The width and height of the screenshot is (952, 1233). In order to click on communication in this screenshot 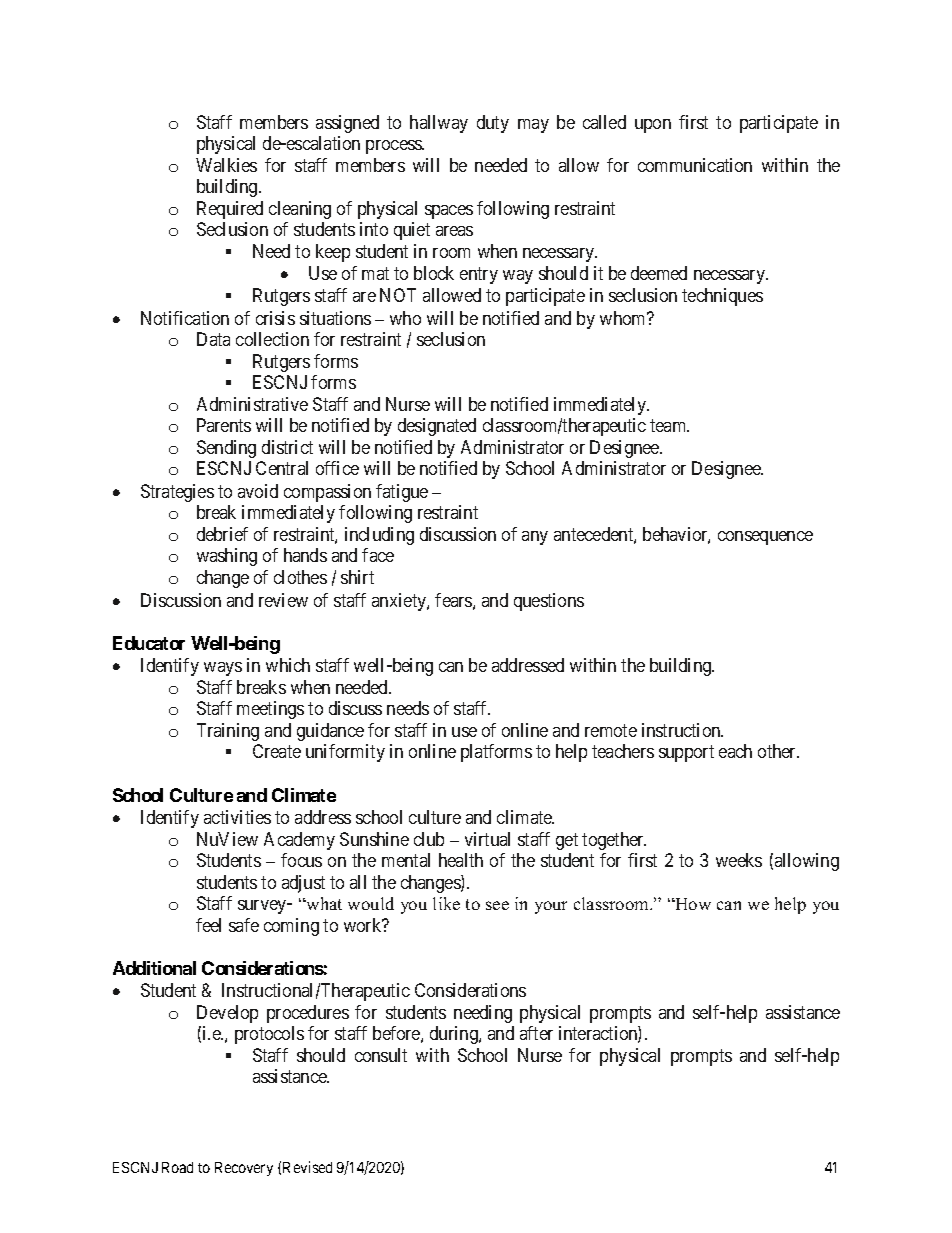, I will do `click(695, 165)`.
